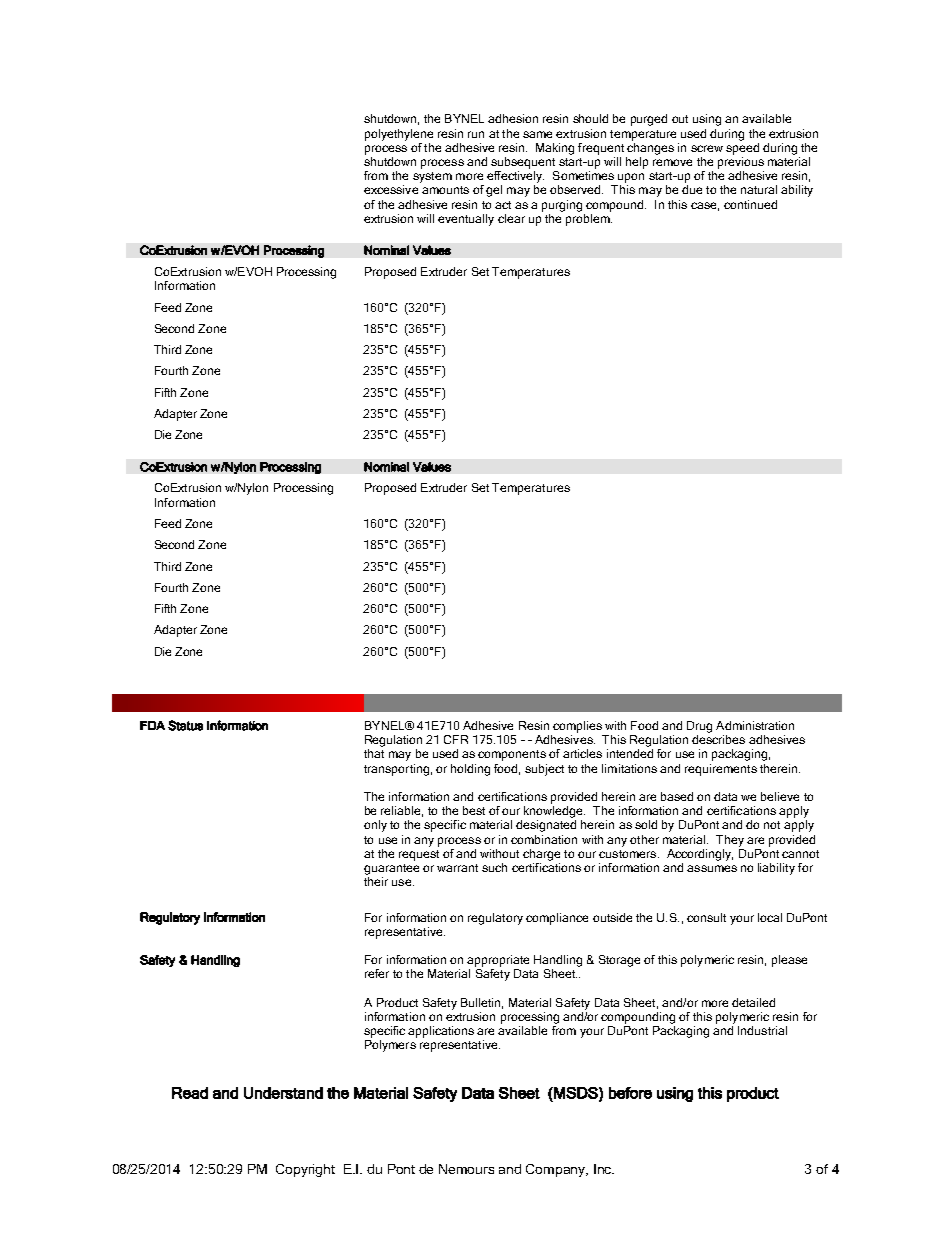 Image resolution: width=952 pixels, height=1233 pixels. What do you see at coordinates (190, 1093) in the image?
I see `Read` at bounding box center [190, 1093].
